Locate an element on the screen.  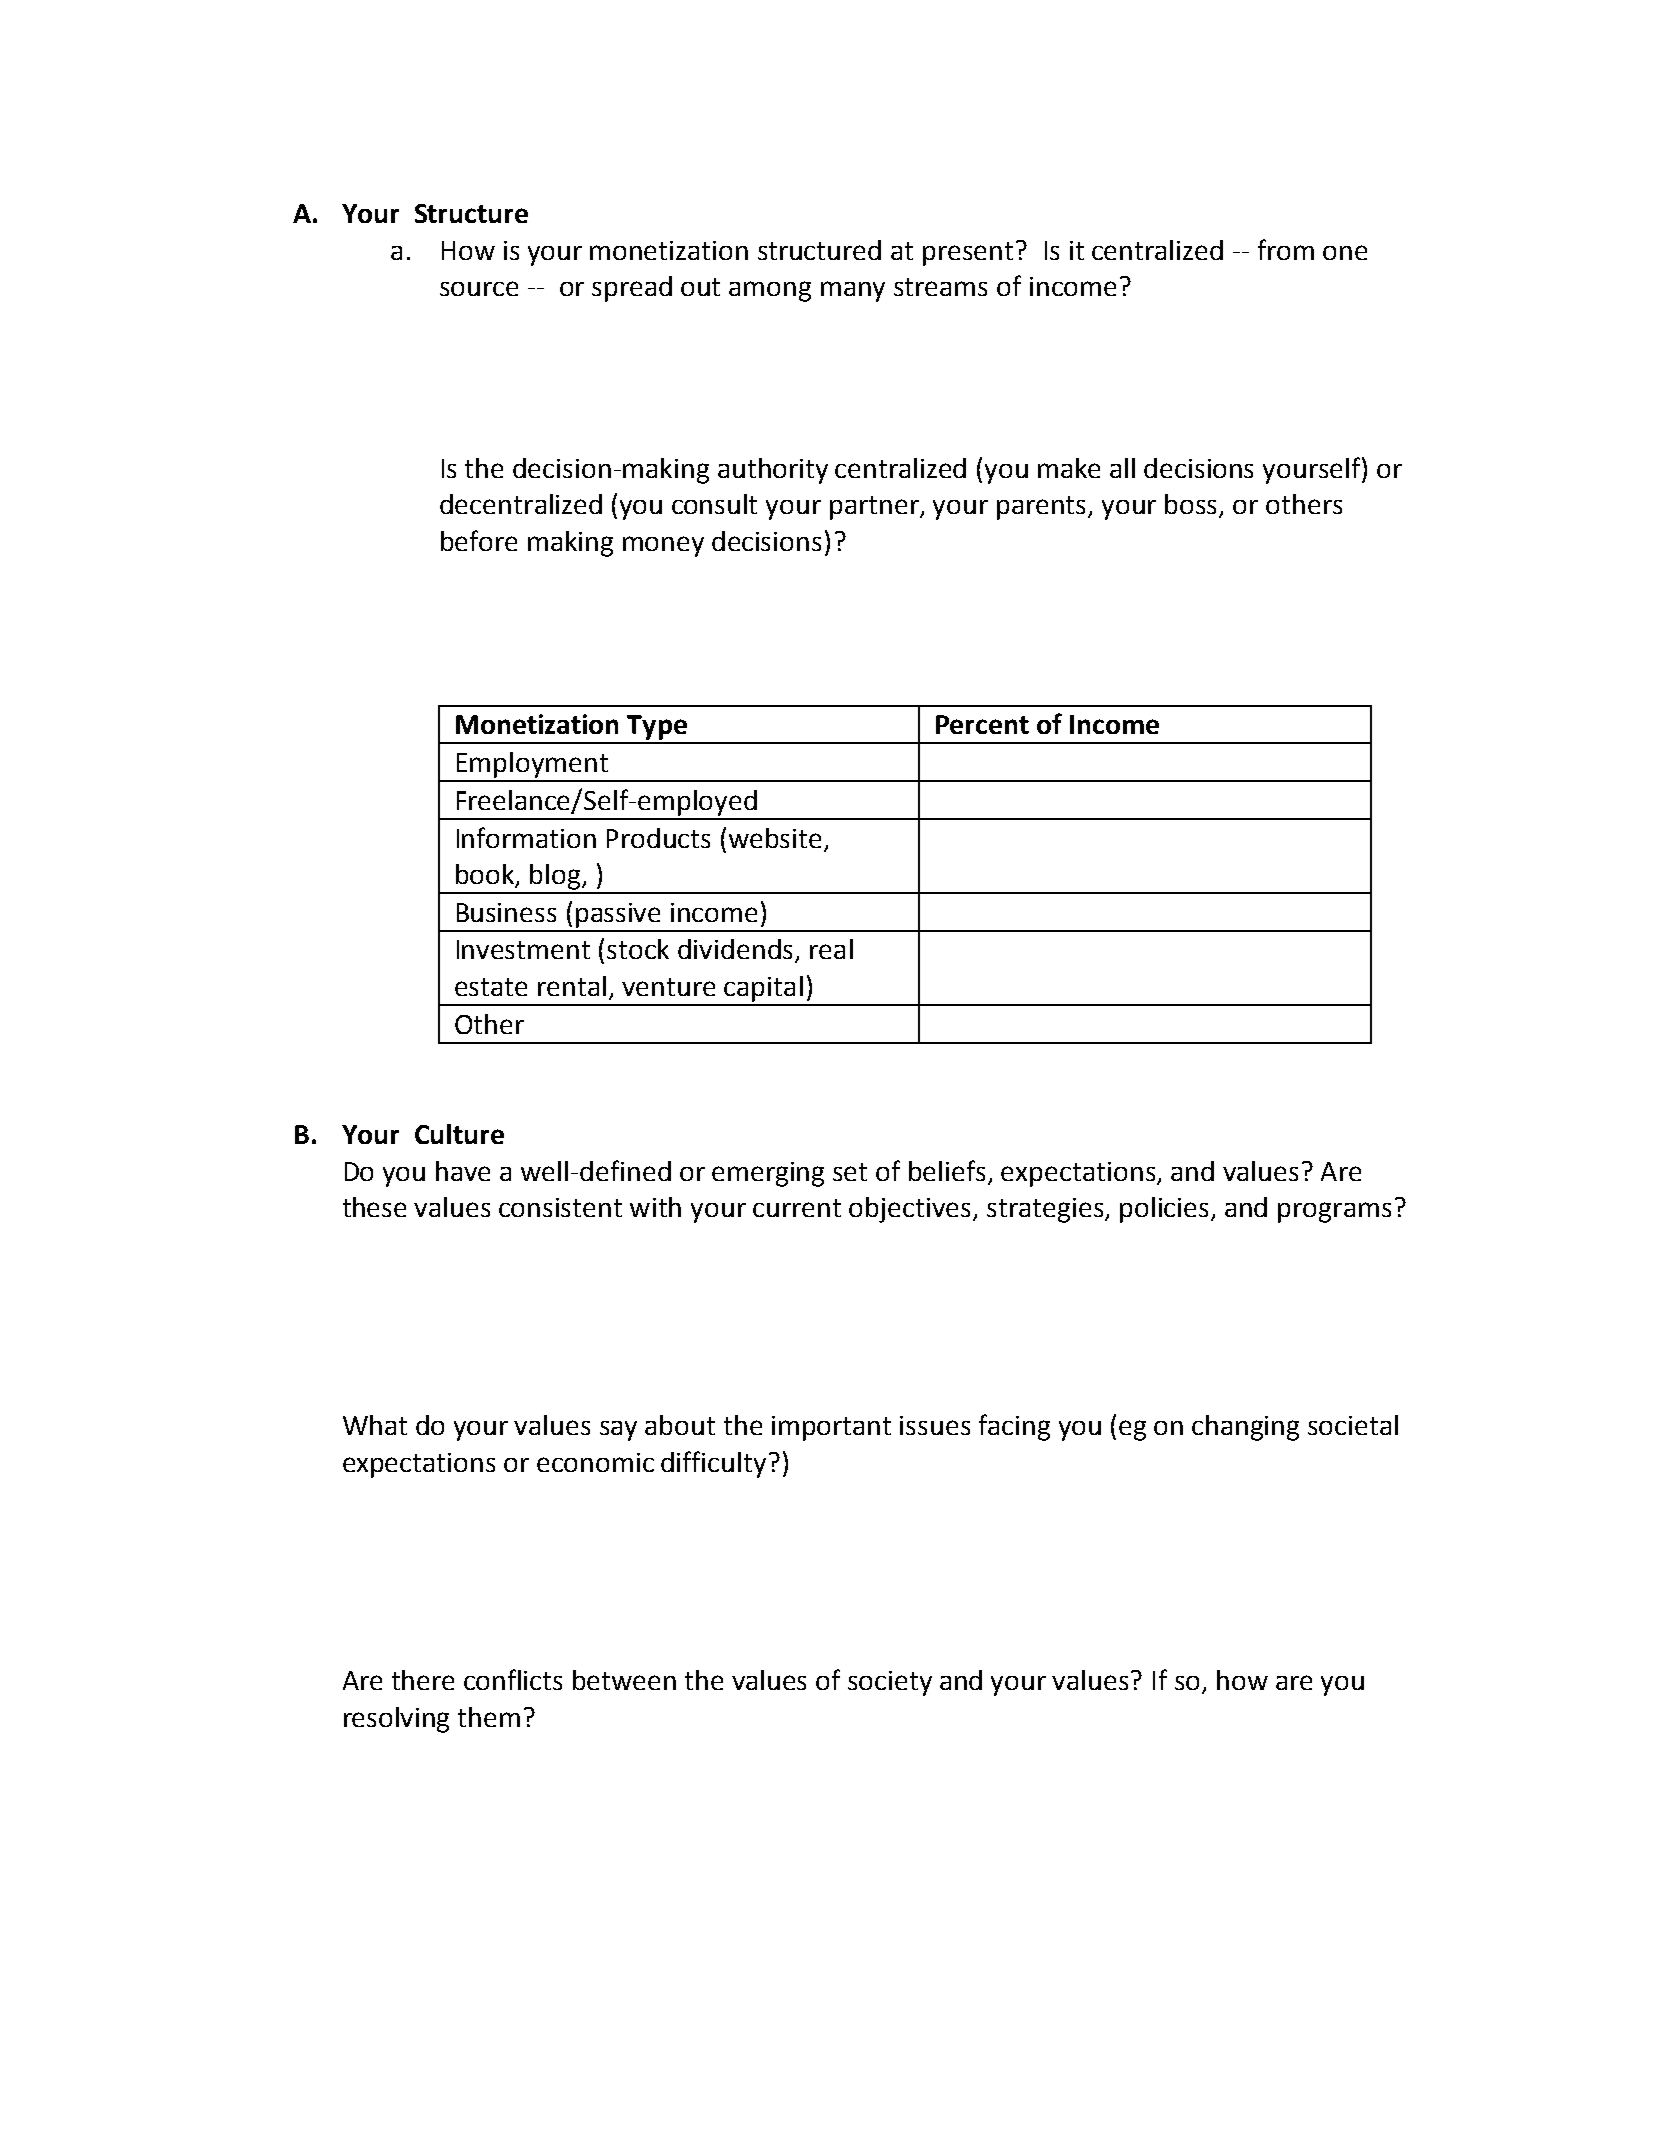
boss is located at coordinates (1192, 505).
